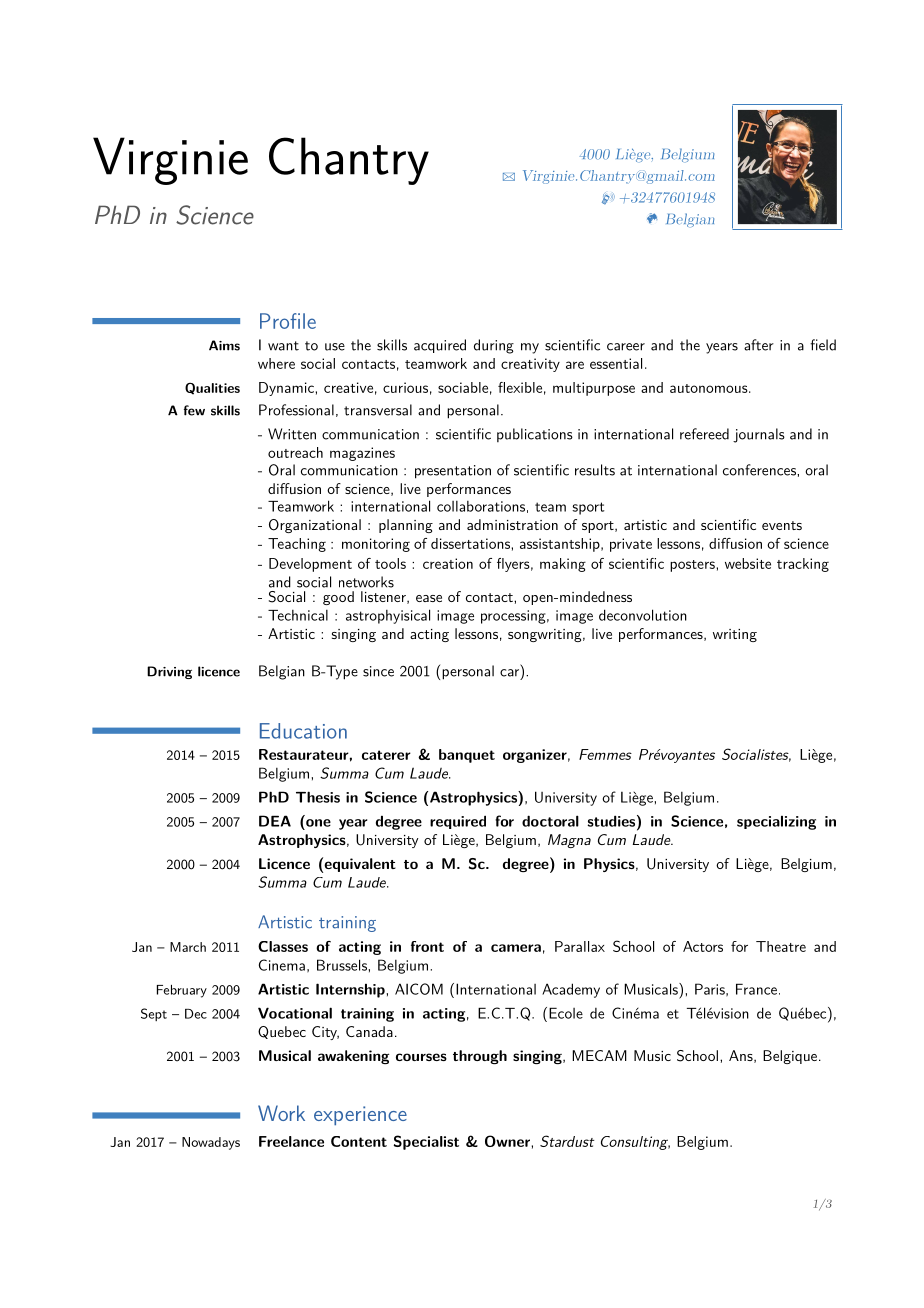 This document has height=1308, width=924. What do you see at coordinates (605, 754) in the document?
I see `Femmes` at bounding box center [605, 754].
